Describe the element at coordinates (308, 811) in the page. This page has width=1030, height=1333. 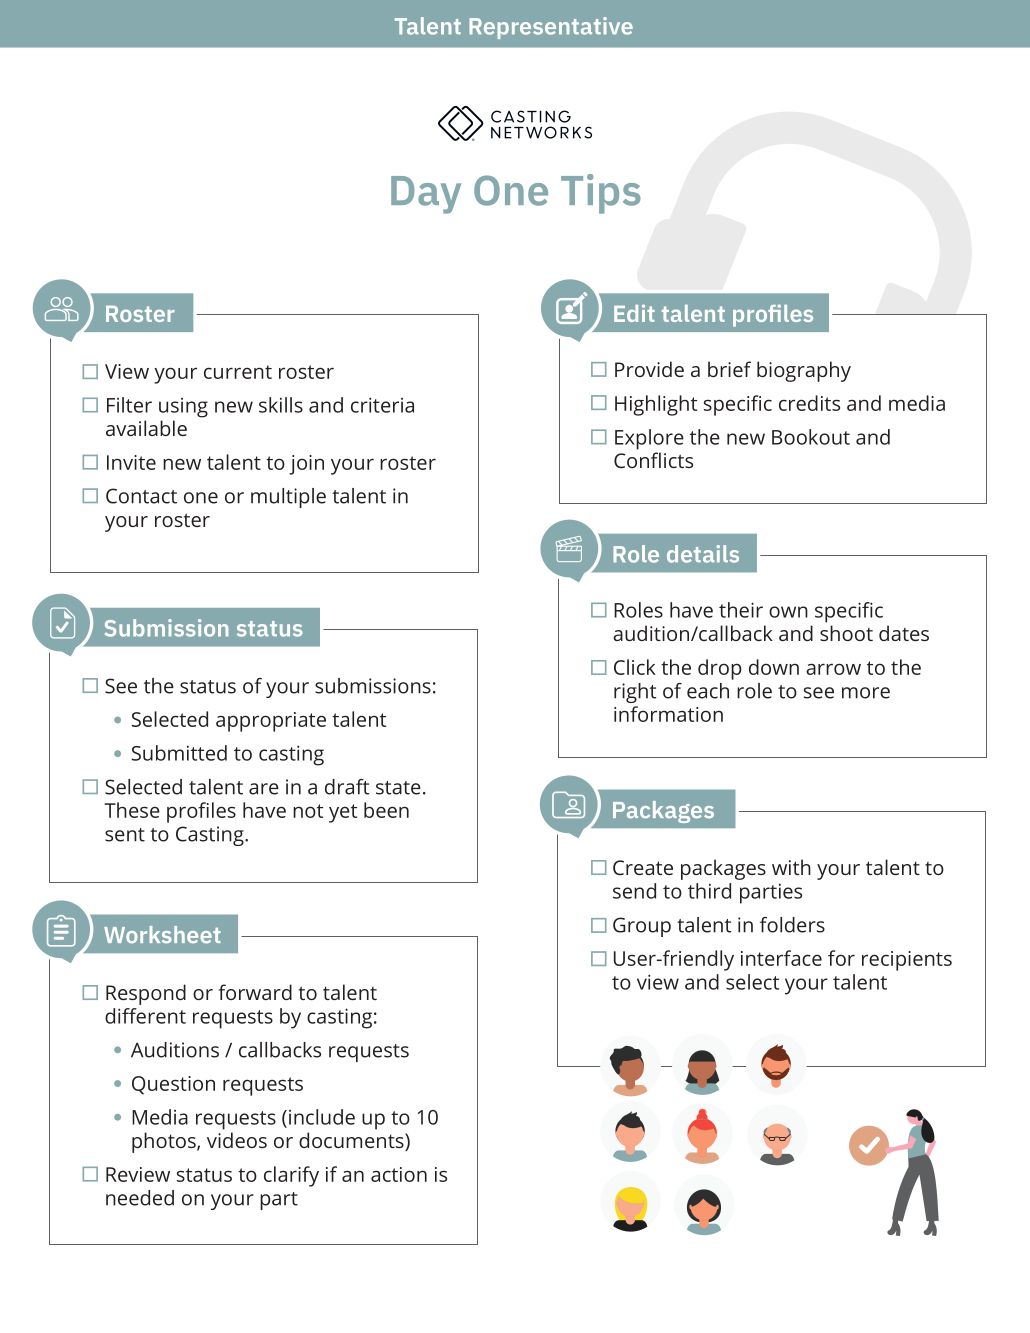
I see `not` at that location.
